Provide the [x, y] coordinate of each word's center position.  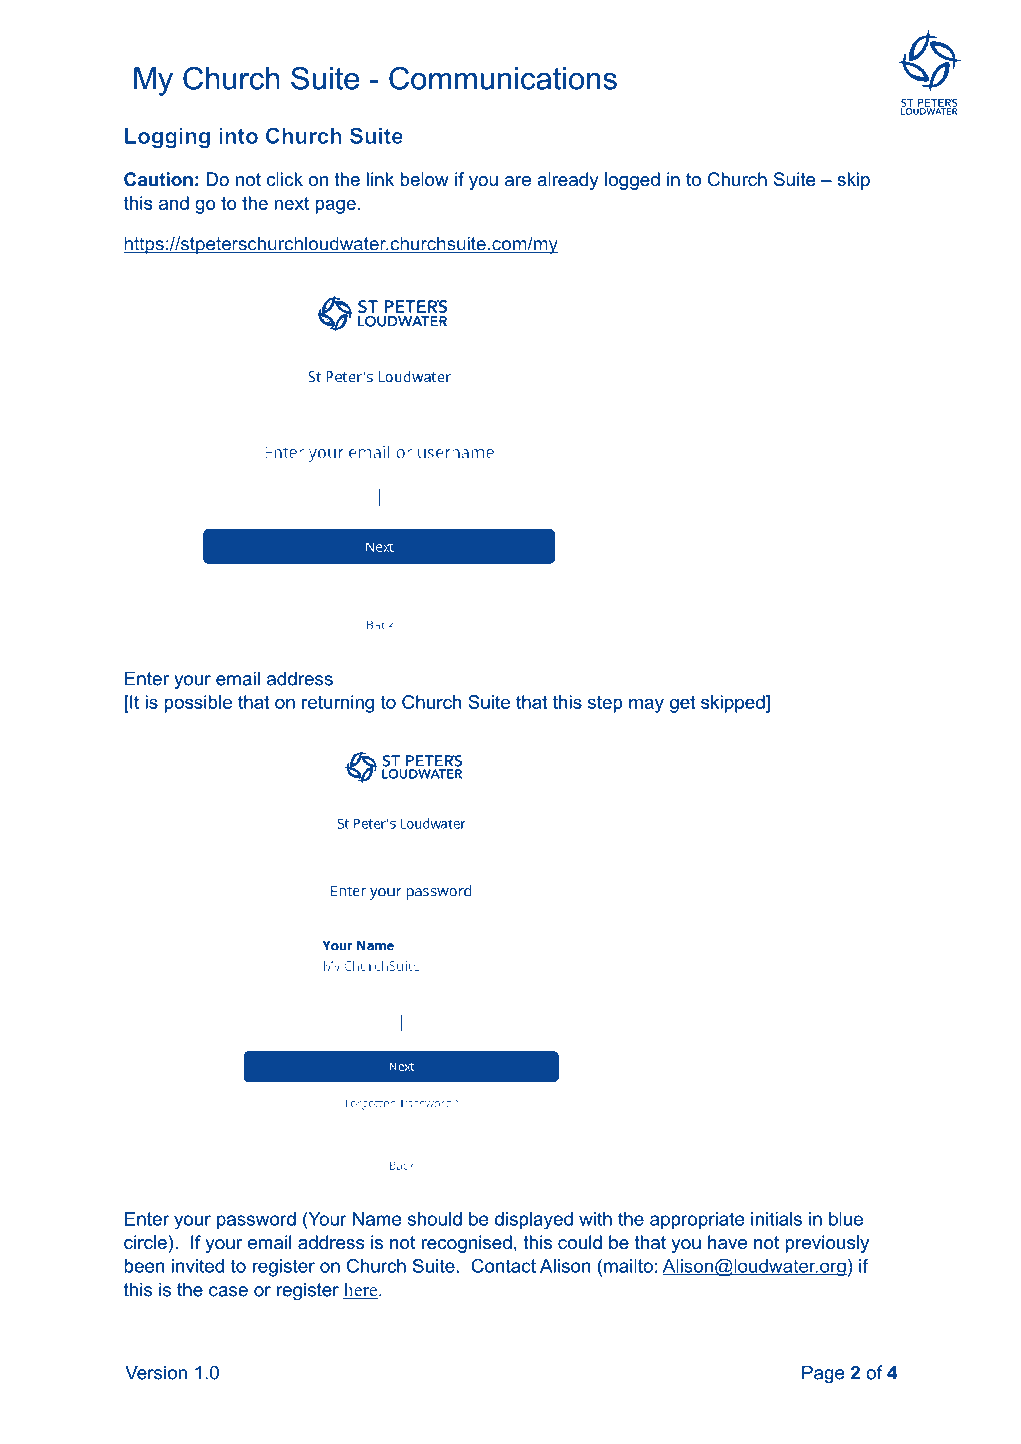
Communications [503, 78]
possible [198, 704]
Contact [503, 1265]
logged [632, 181]
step [605, 704]
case [228, 1291]
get [683, 704]
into [238, 136]
